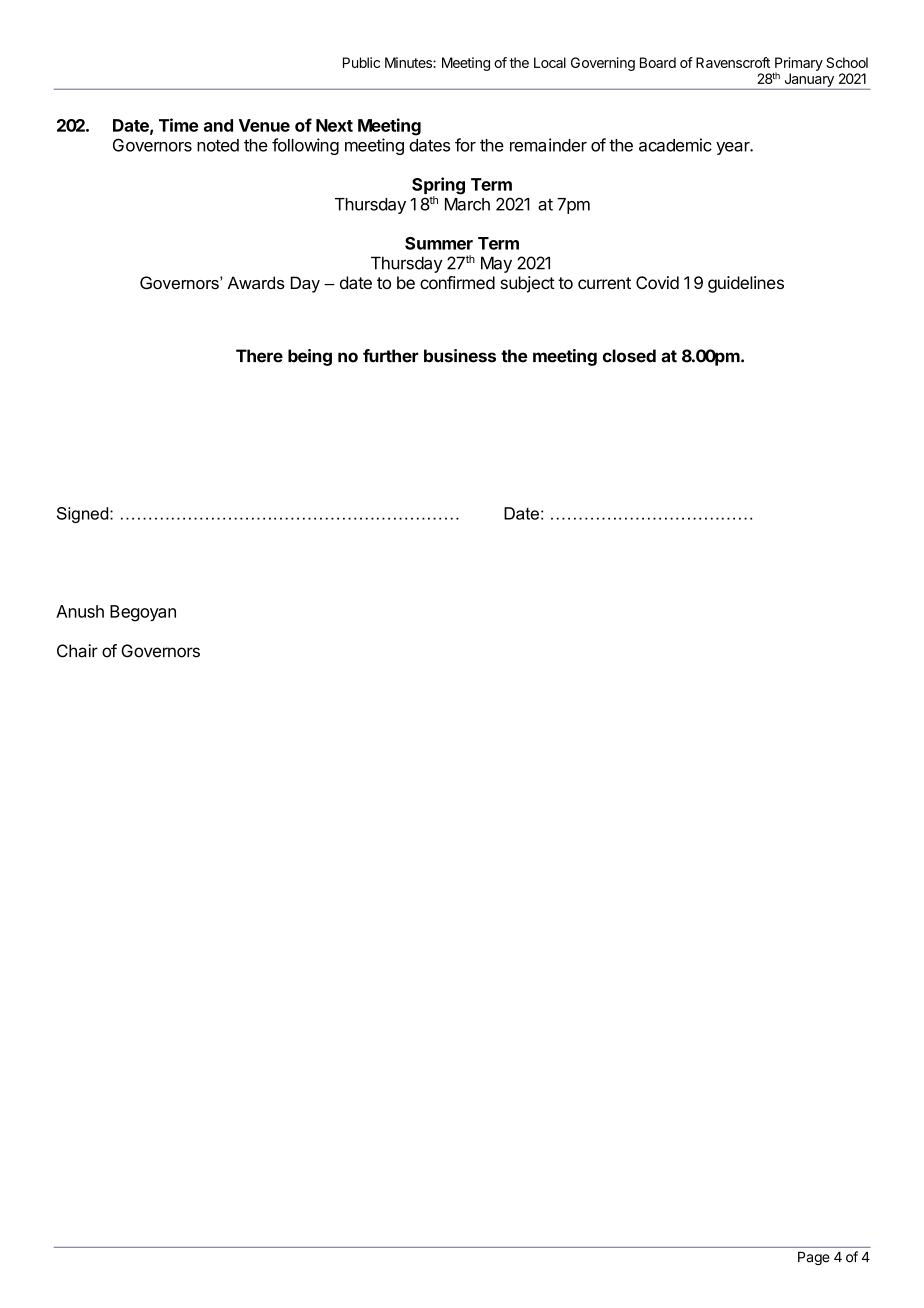 Image resolution: width=924 pixels, height=1308 pixels. I want to click on Ravenscroft, so click(733, 62).
